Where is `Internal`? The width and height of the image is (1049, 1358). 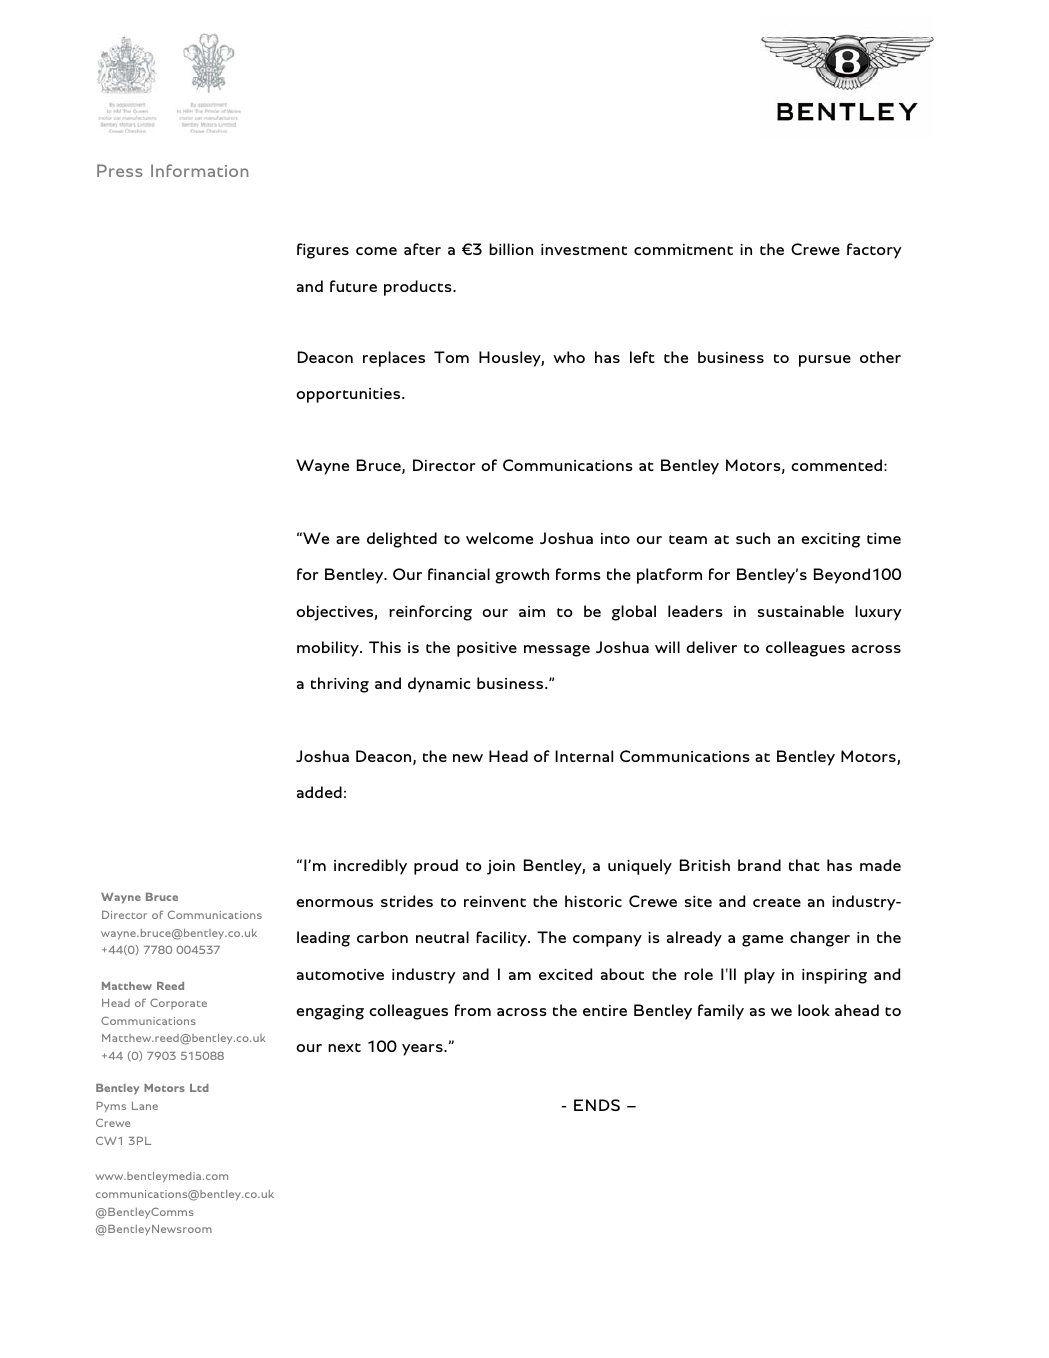
Internal is located at coordinates (584, 756).
